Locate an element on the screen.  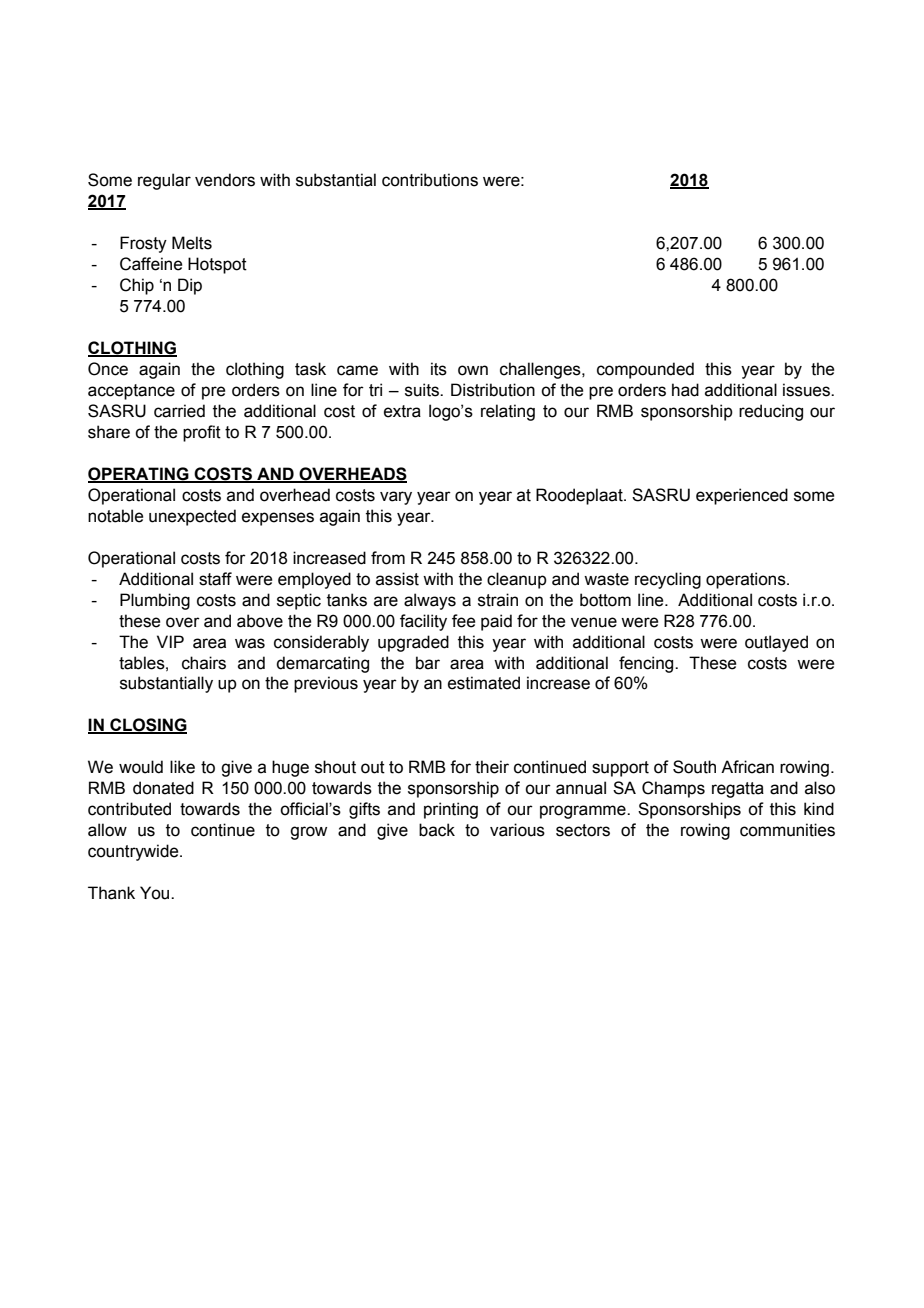
Plumbing is located at coordinates (155, 601).
